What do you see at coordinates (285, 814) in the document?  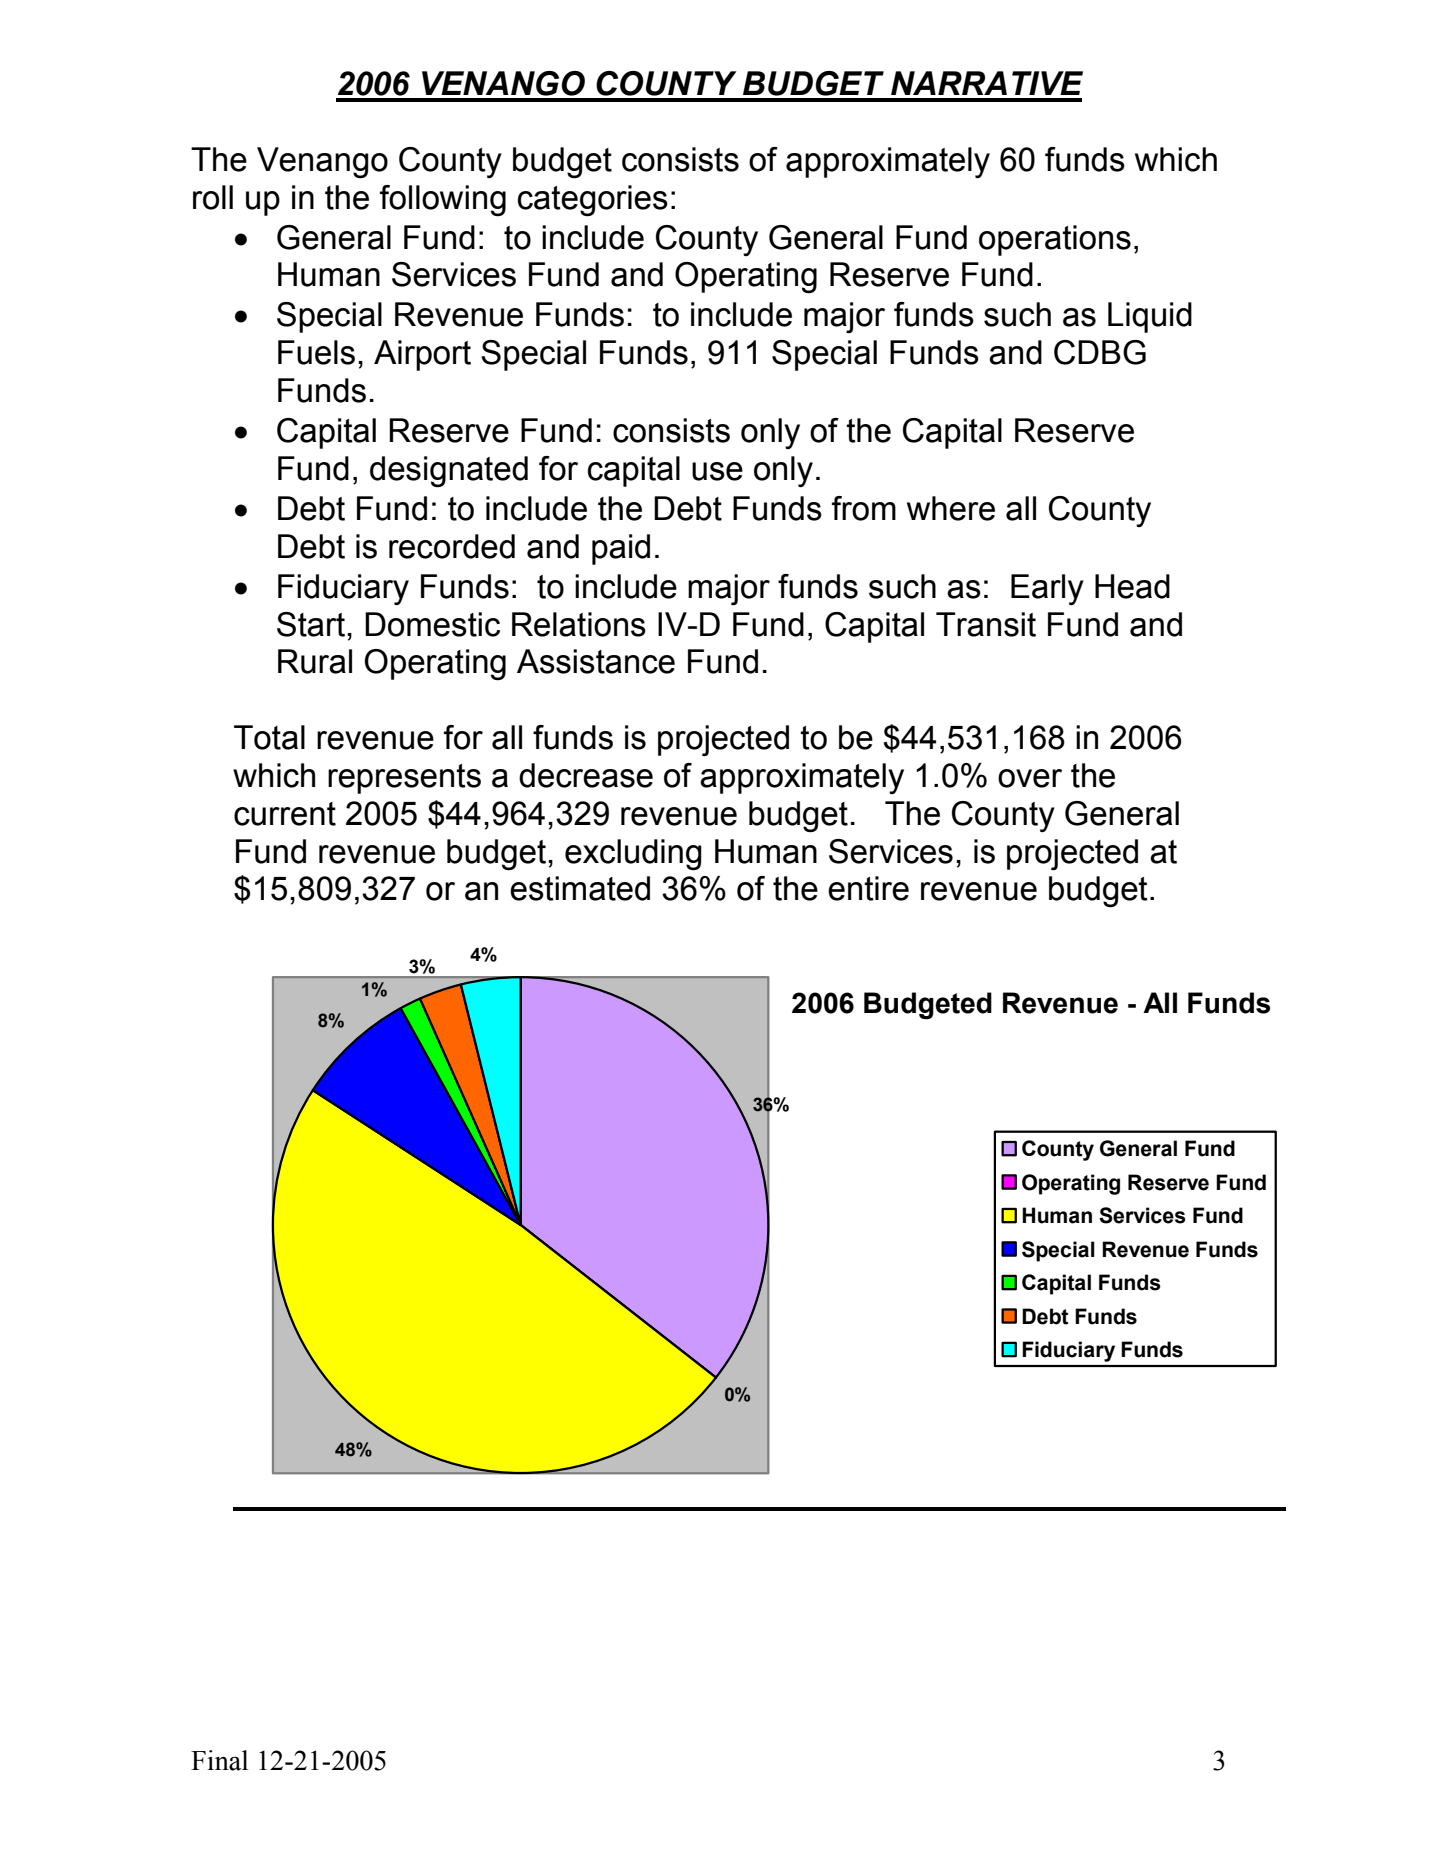 I see `current` at bounding box center [285, 814].
